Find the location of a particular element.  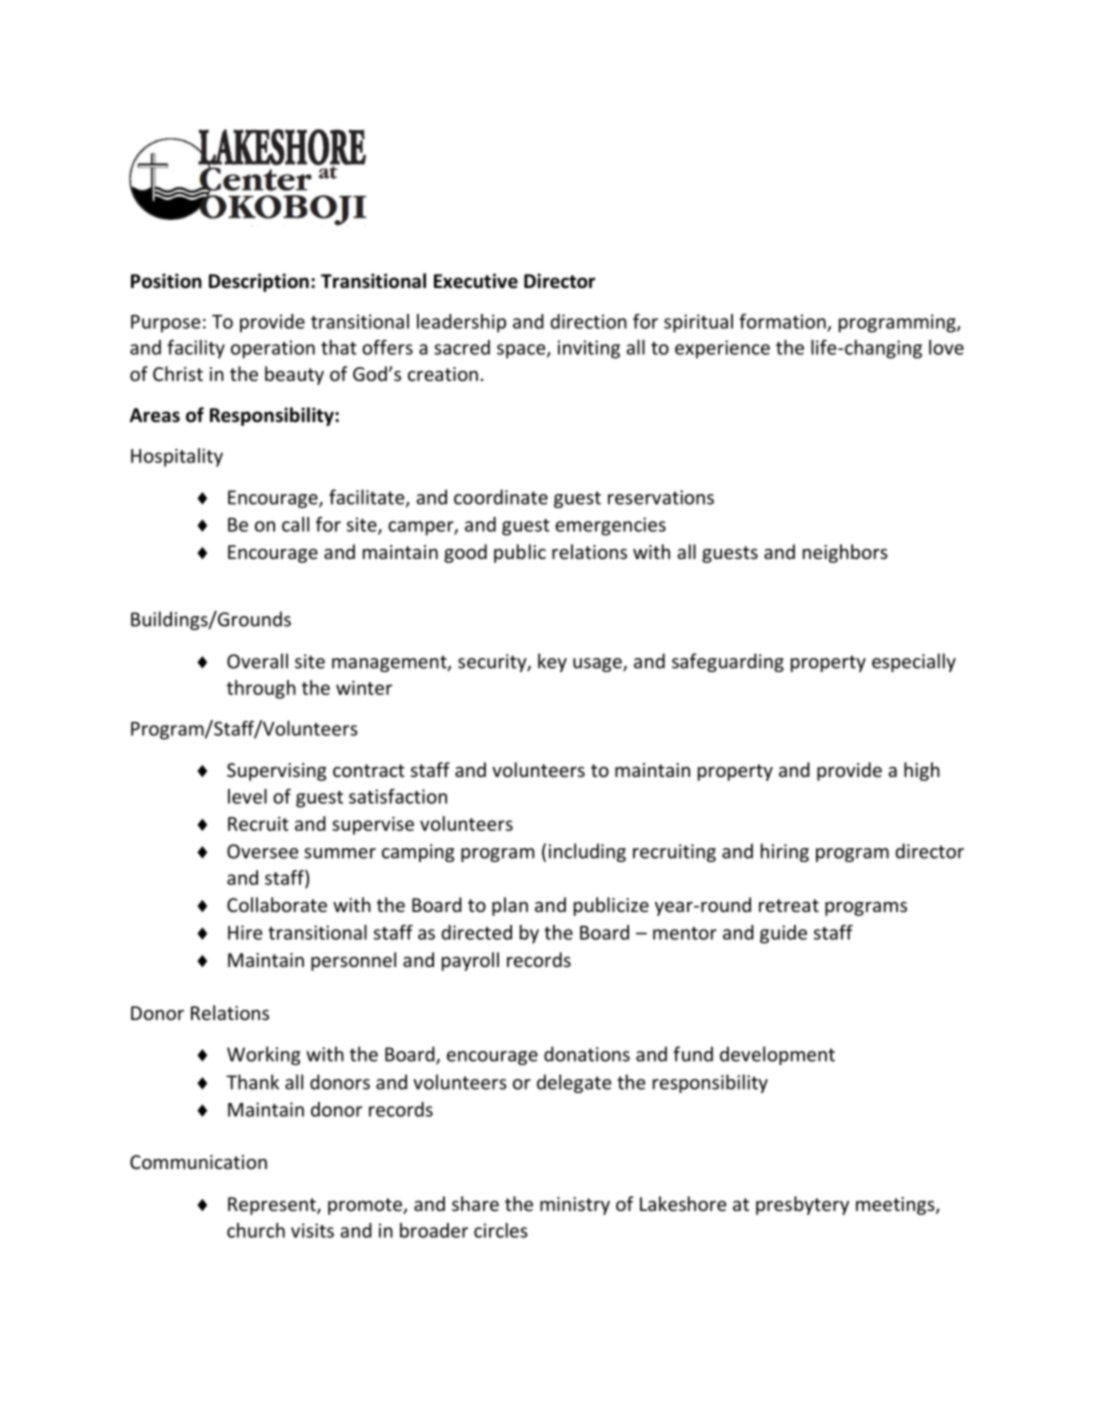

direction is located at coordinates (588, 321).
